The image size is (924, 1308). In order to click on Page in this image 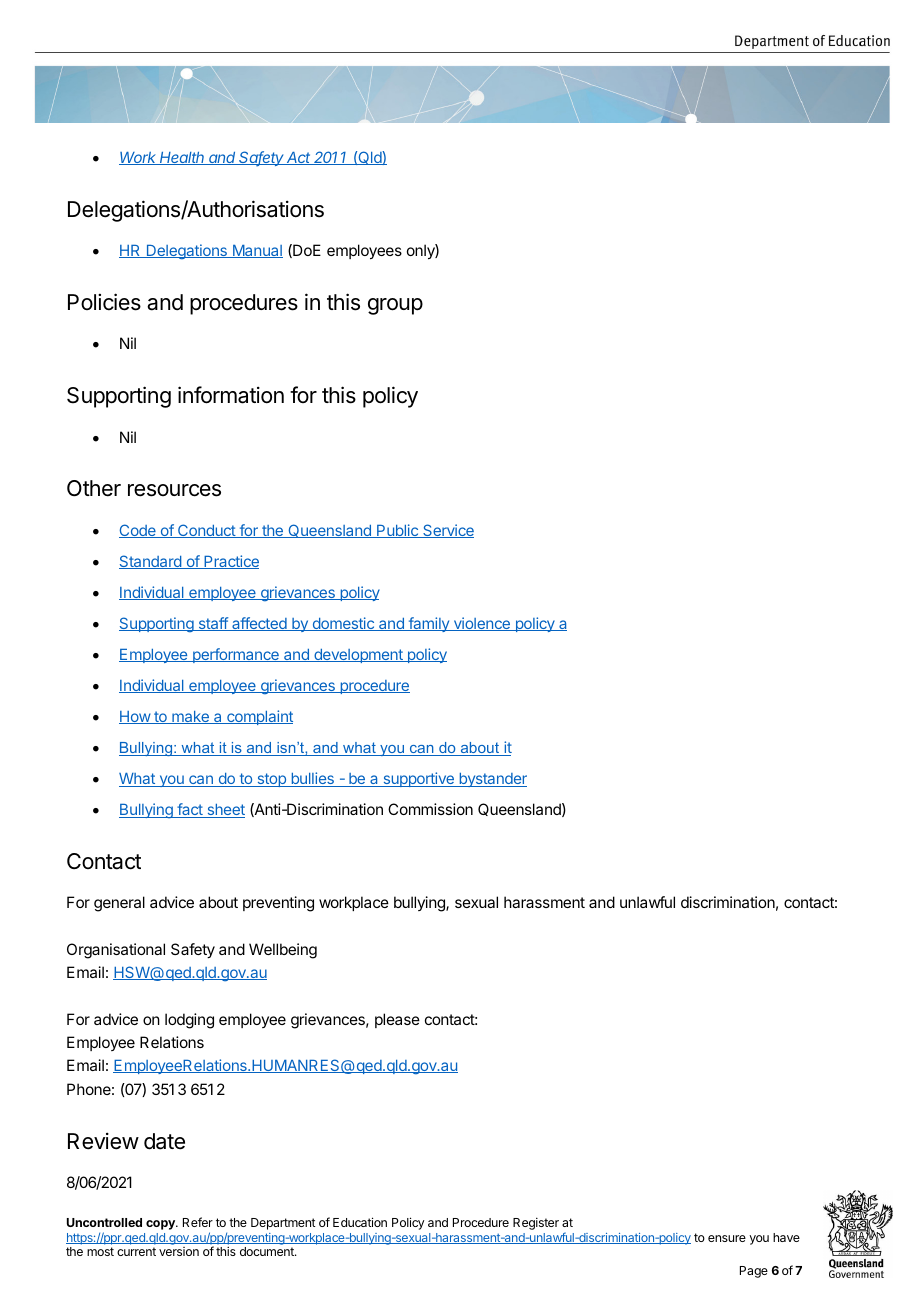, I will do `click(754, 1272)`.
